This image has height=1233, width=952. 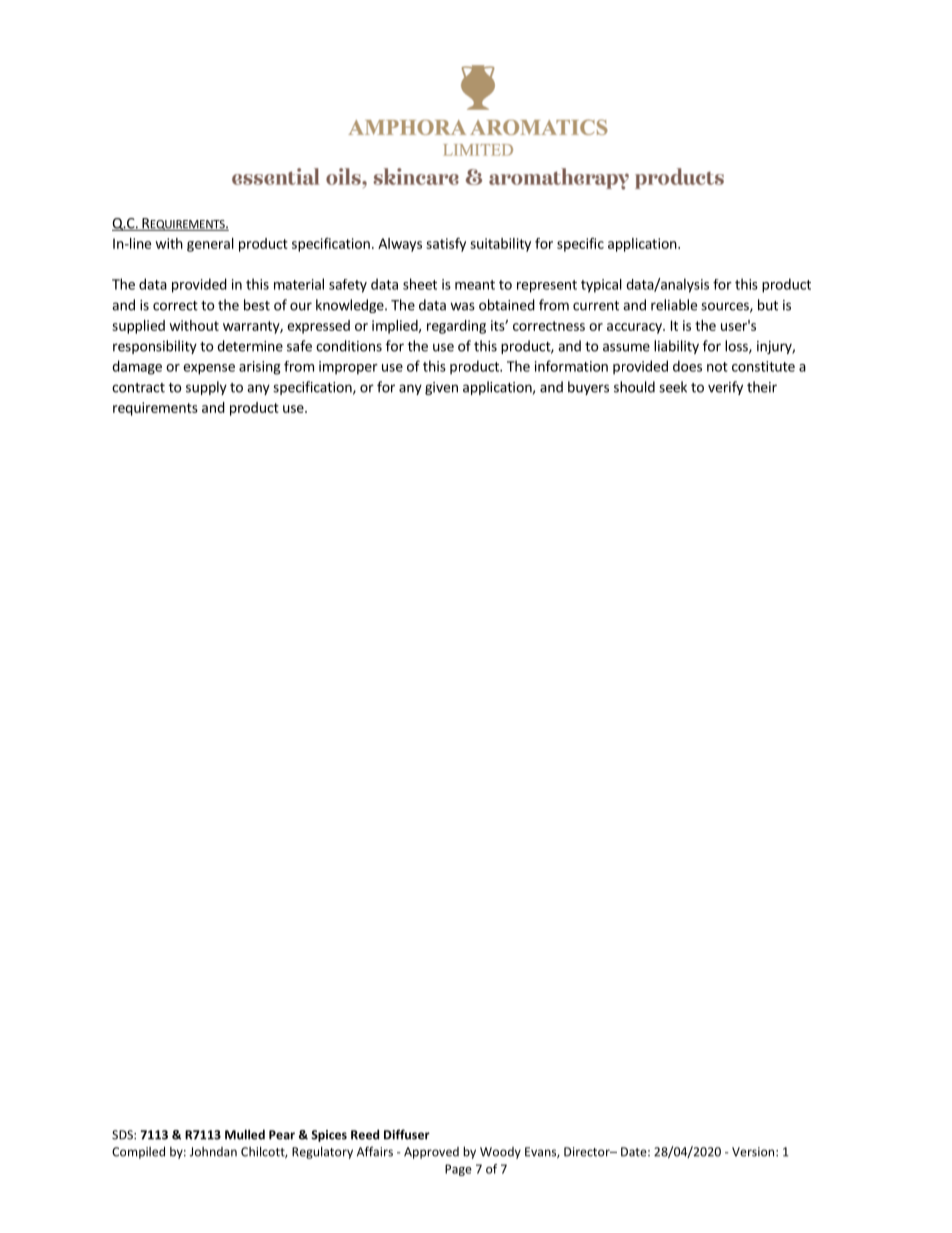 I want to click on Mulled, so click(x=245, y=1134).
